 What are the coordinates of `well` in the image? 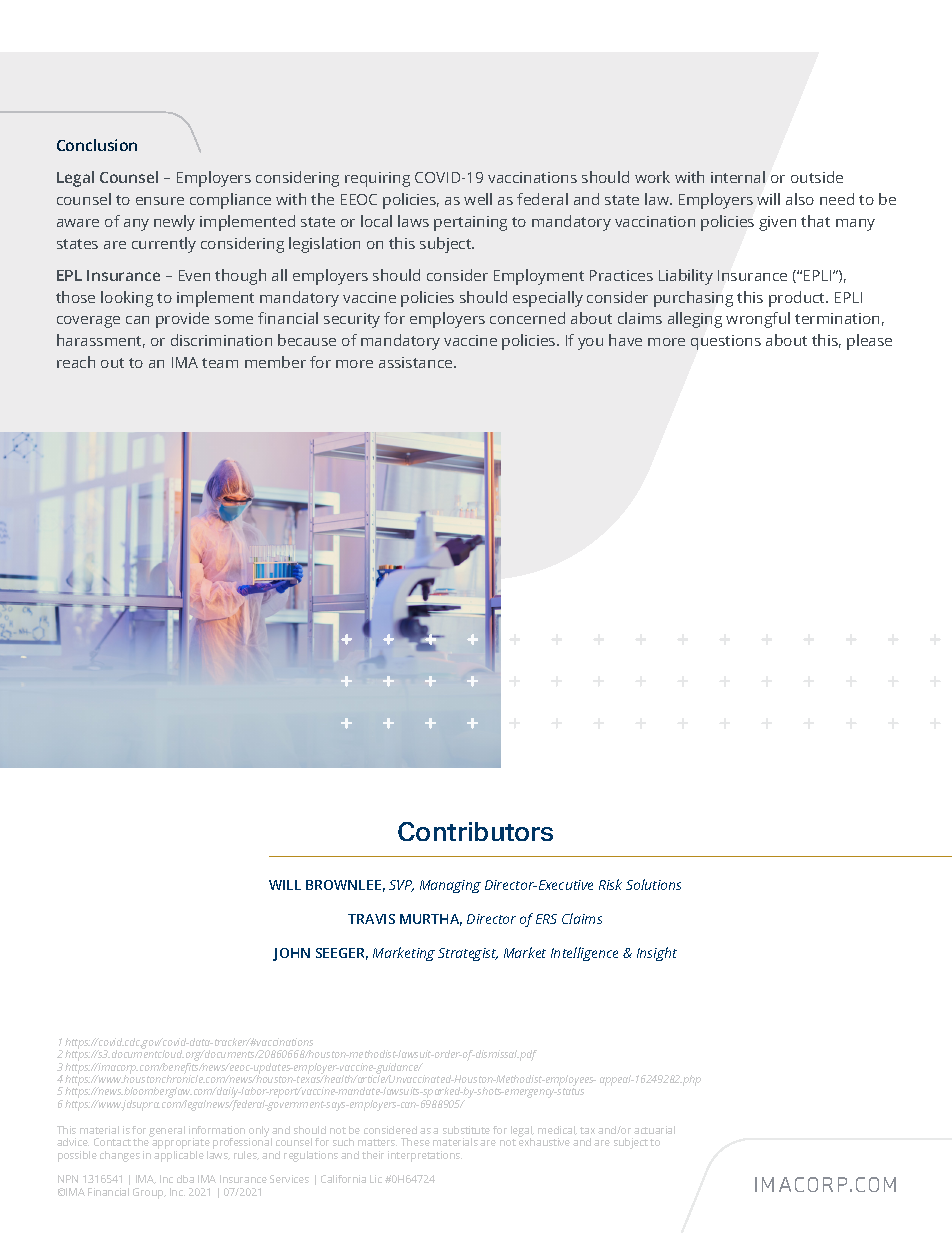 It's located at (478, 199).
